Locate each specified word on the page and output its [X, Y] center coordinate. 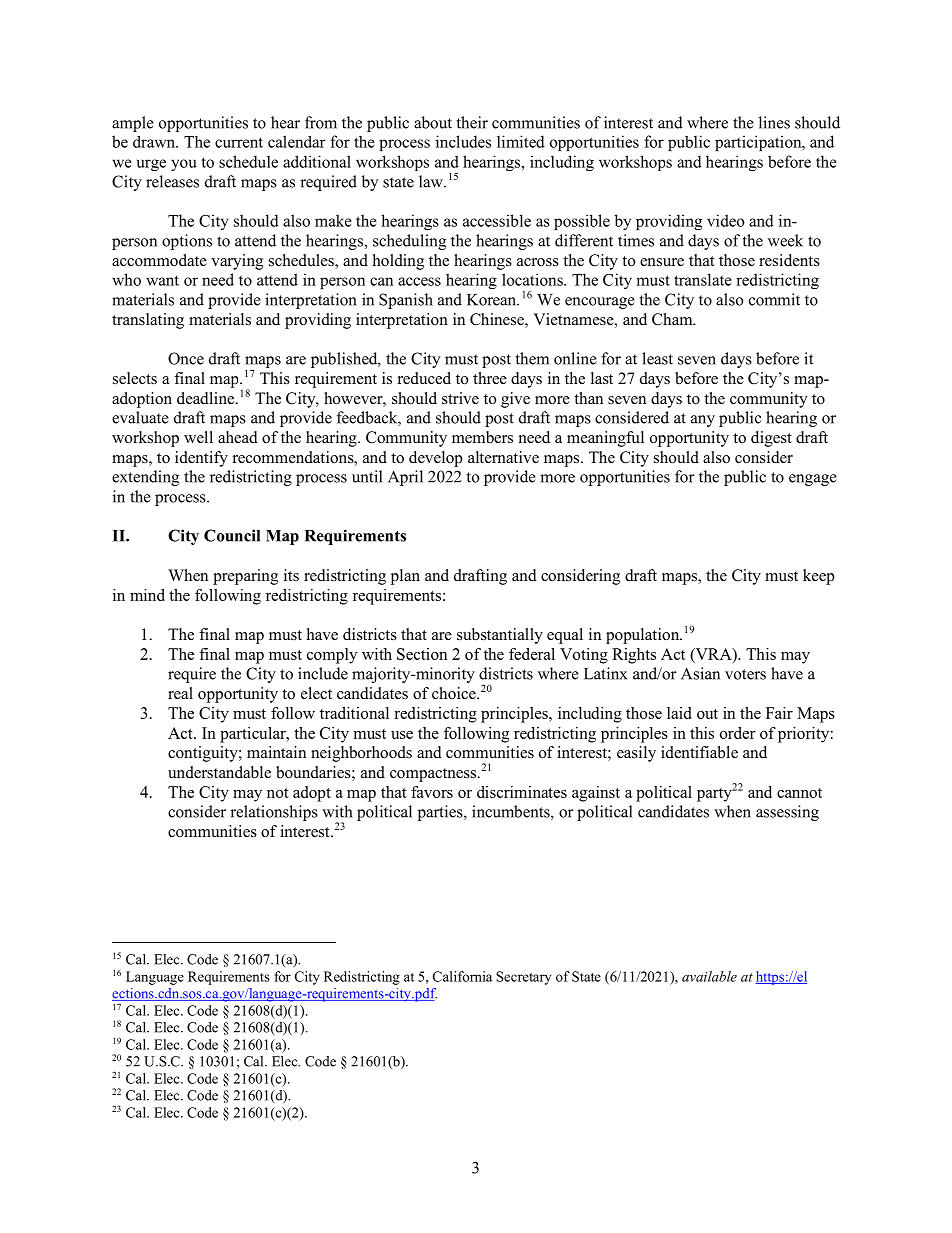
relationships [274, 813]
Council [232, 535]
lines [774, 122]
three [490, 378]
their [472, 122]
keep [819, 577]
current [239, 142]
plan [405, 577]
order [738, 733]
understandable [219, 772]
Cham [673, 319]
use [402, 735]
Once [186, 358]
